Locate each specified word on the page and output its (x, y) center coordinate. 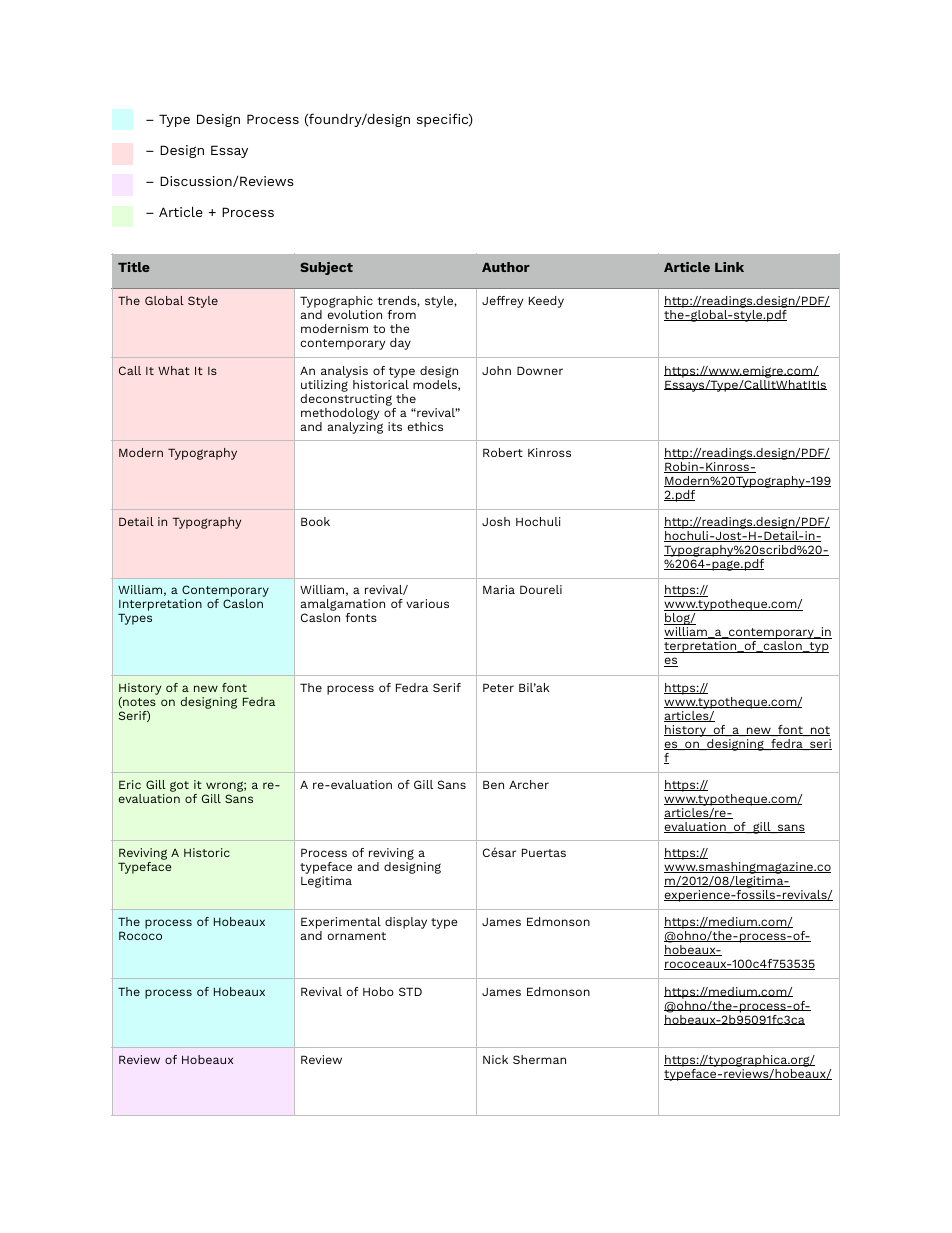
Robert (503, 452)
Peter (498, 687)
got (179, 786)
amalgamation (342, 606)
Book (315, 521)
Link (729, 267)
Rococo (140, 935)
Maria (499, 589)
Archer (529, 784)
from (401, 314)
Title (134, 267)
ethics (425, 426)
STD (410, 991)
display (406, 923)
